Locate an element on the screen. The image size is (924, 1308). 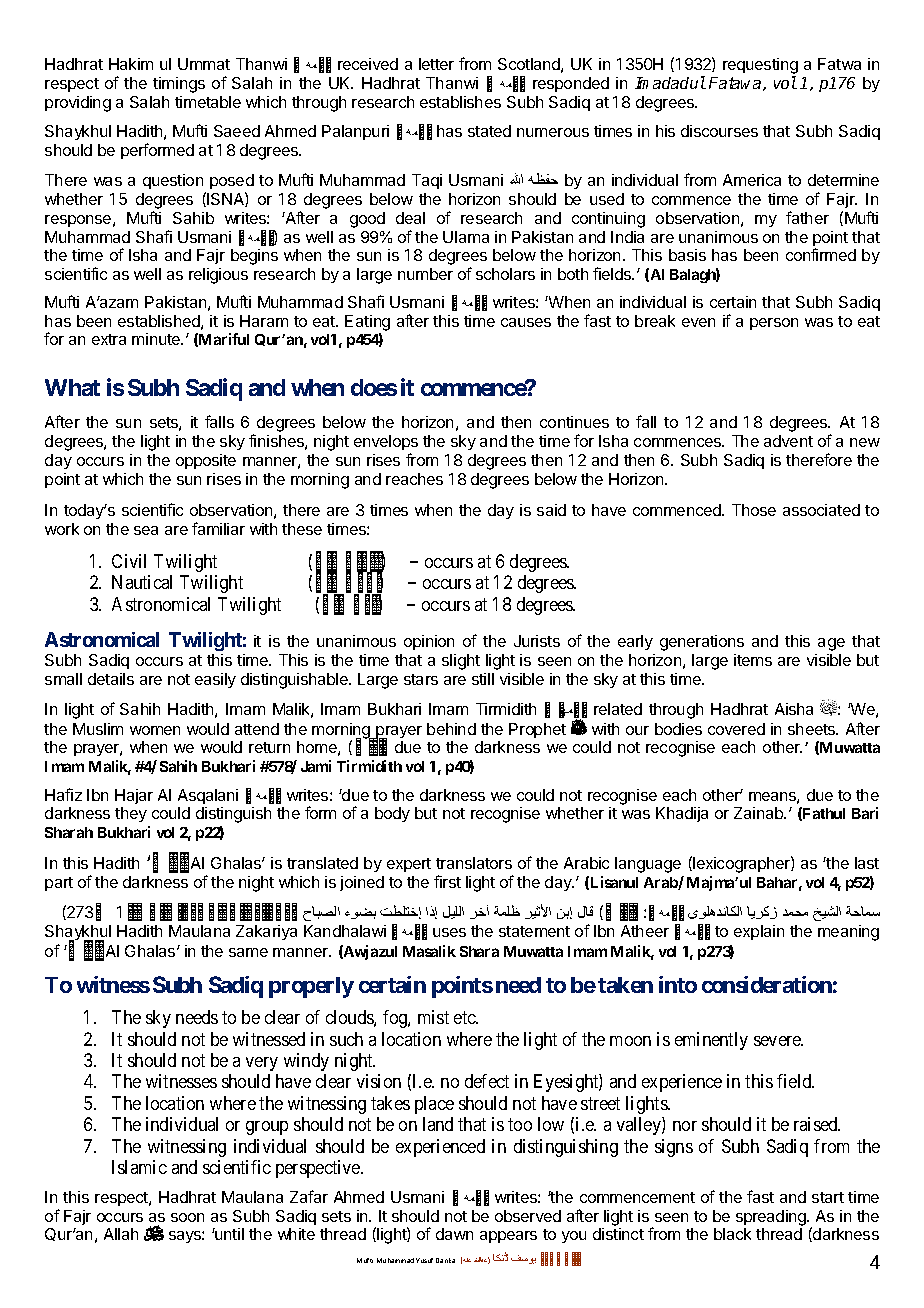
they is located at coordinates (131, 814).
